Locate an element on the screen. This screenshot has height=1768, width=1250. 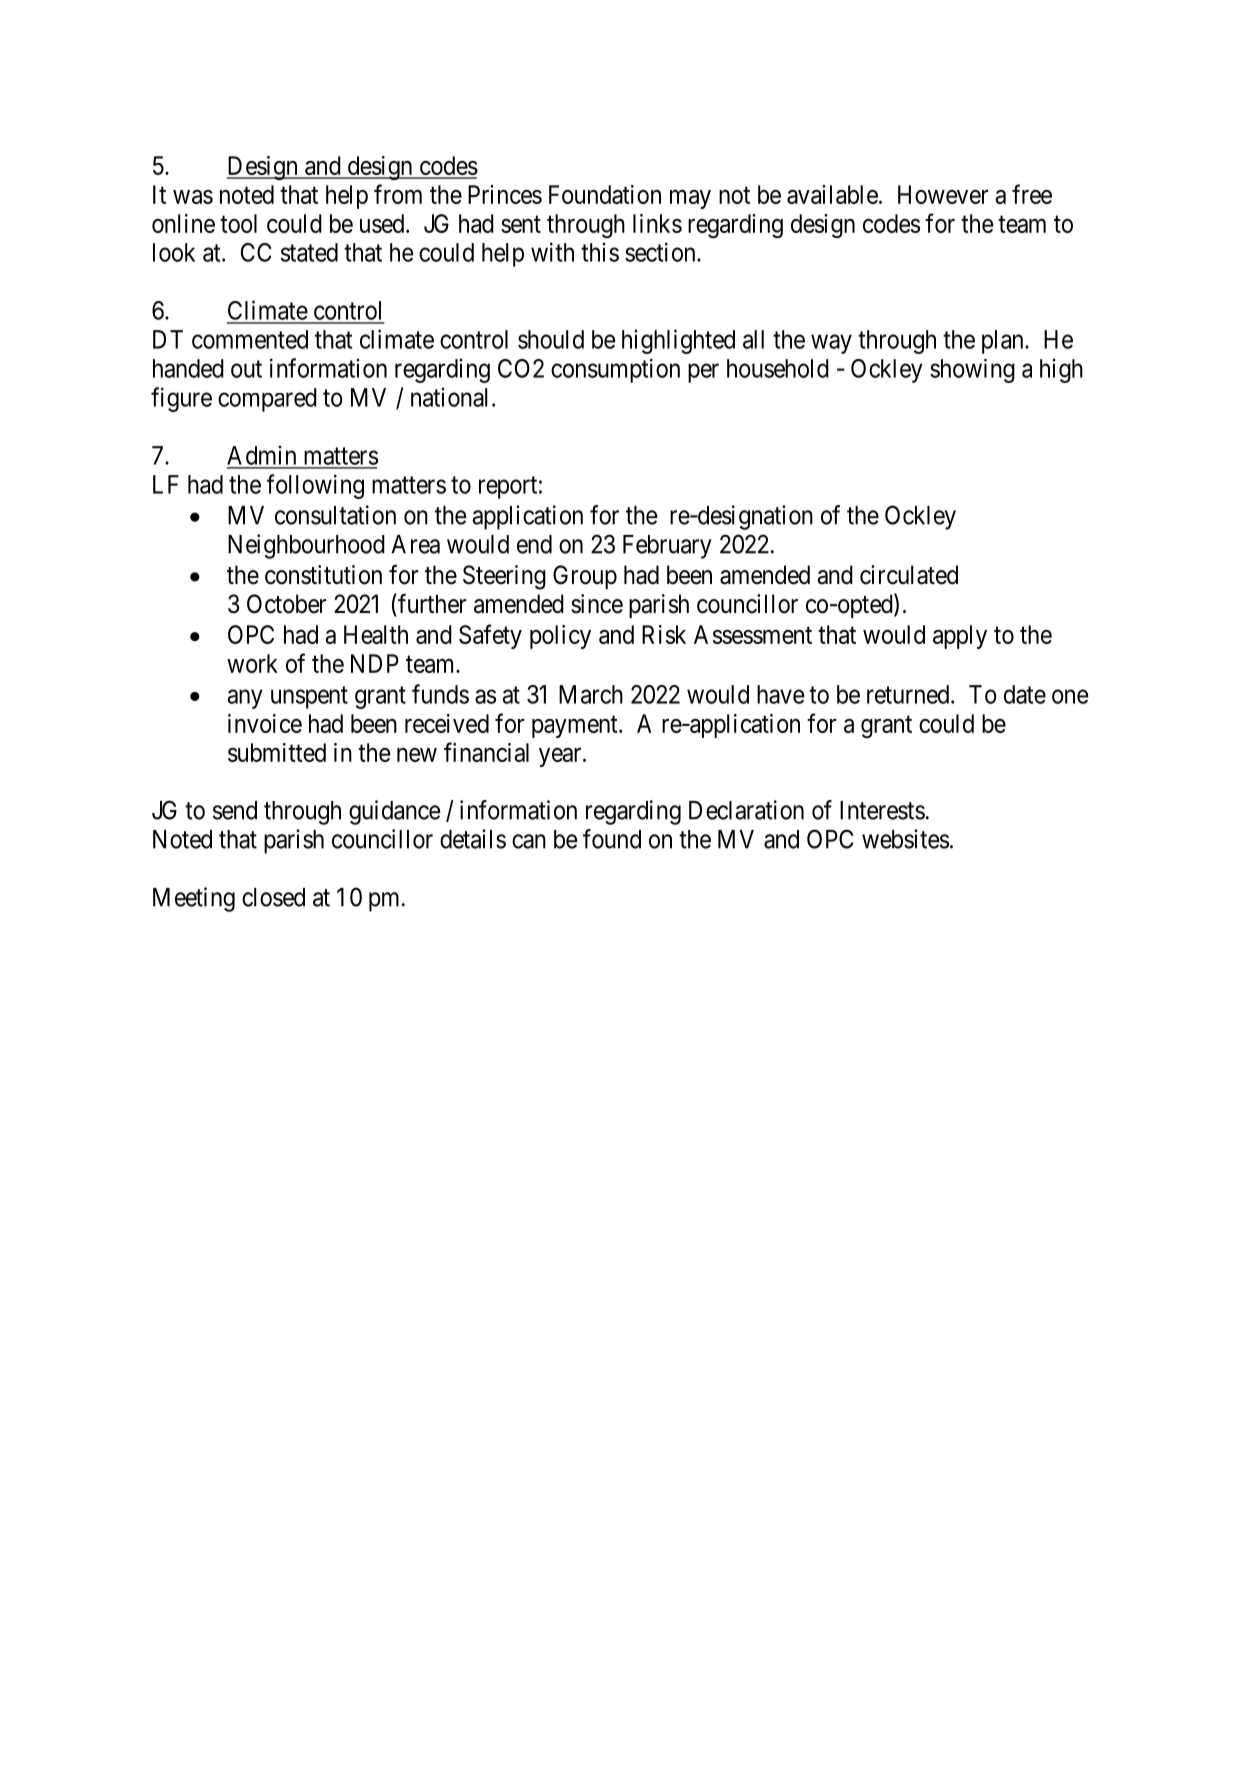
Risk is located at coordinates (664, 634).
